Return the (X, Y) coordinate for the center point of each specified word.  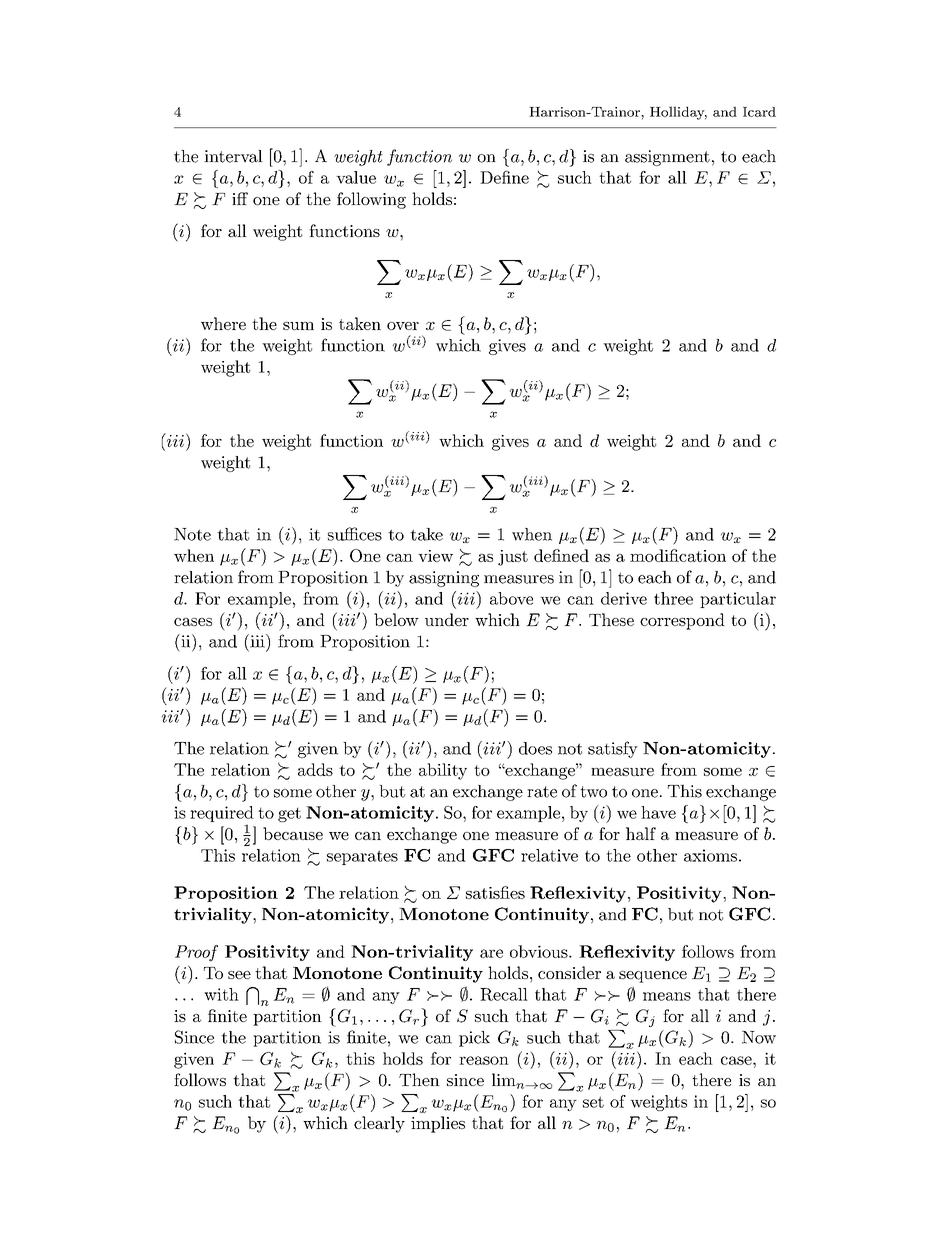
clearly (379, 1124)
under (447, 619)
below (396, 619)
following (371, 200)
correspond (682, 621)
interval (233, 156)
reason (484, 1060)
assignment (667, 158)
